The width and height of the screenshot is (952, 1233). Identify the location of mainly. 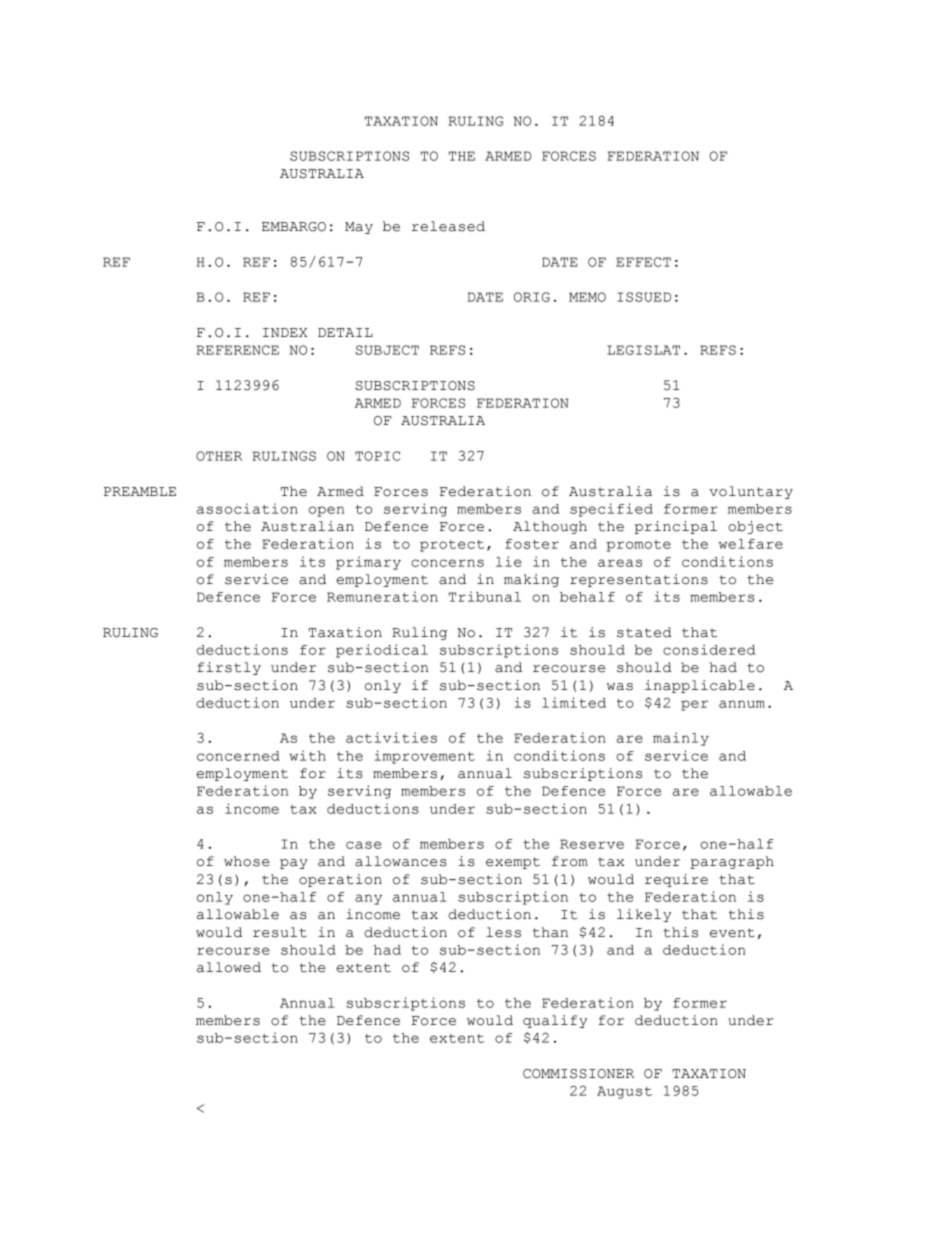
(681, 739).
